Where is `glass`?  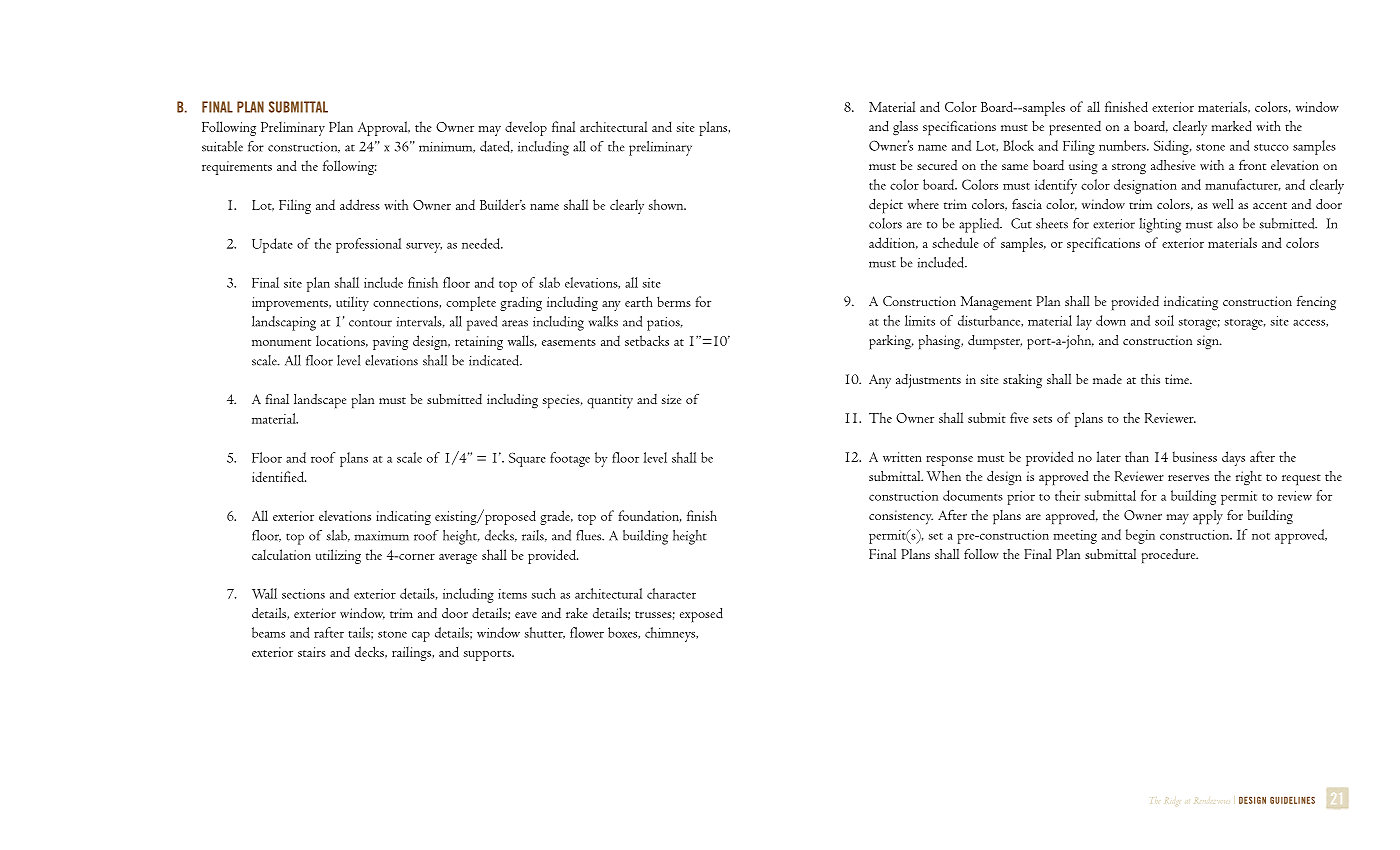 glass is located at coordinates (905, 128).
